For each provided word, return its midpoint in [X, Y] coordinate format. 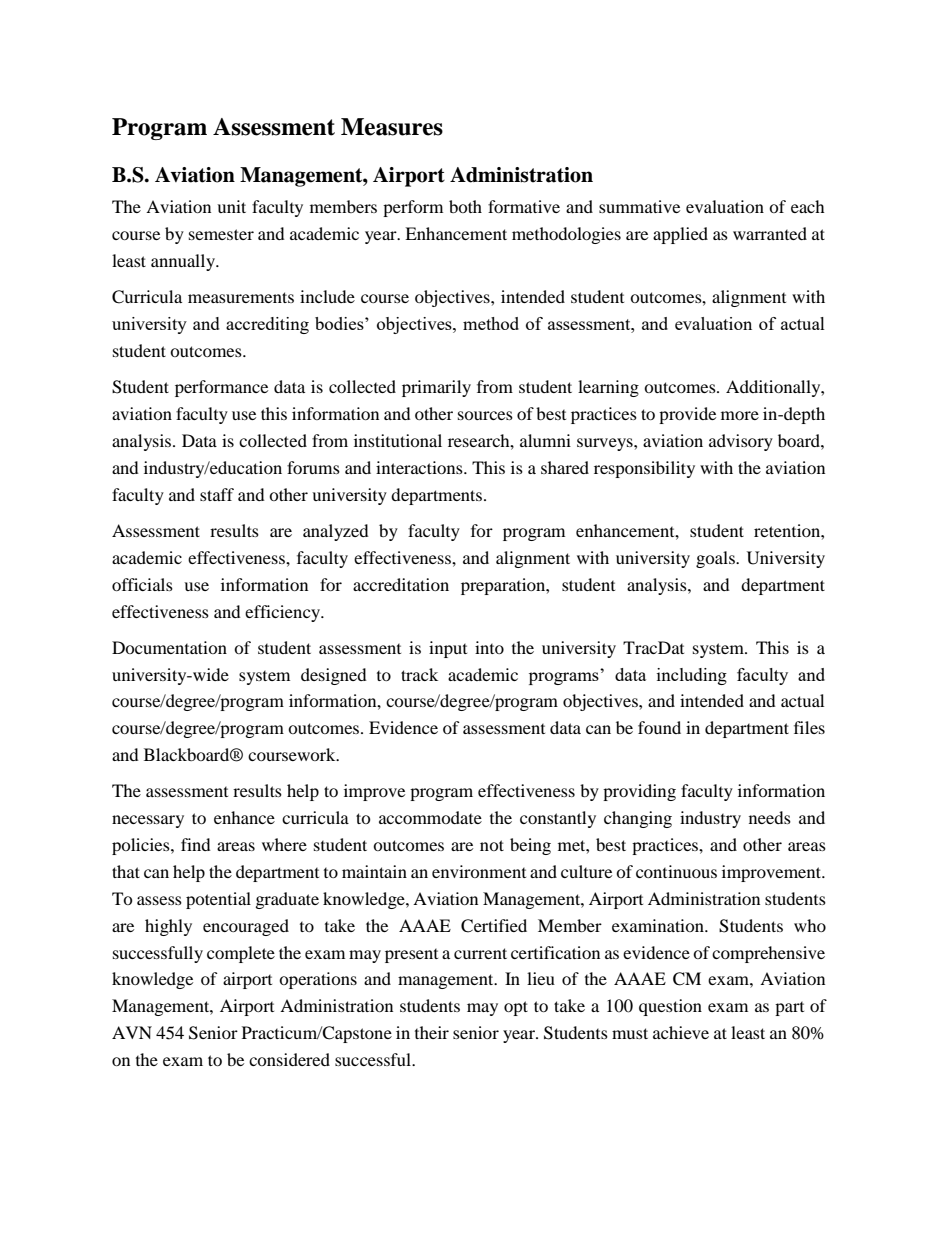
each [808, 206]
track [419, 674]
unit [231, 206]
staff [217, 494]
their [432, 1032]
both [465, 206]
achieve [681, 1032]
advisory [741, 442]
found [659, 727]
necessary [148, 821]
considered [289, 1059]
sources [485, 415]
